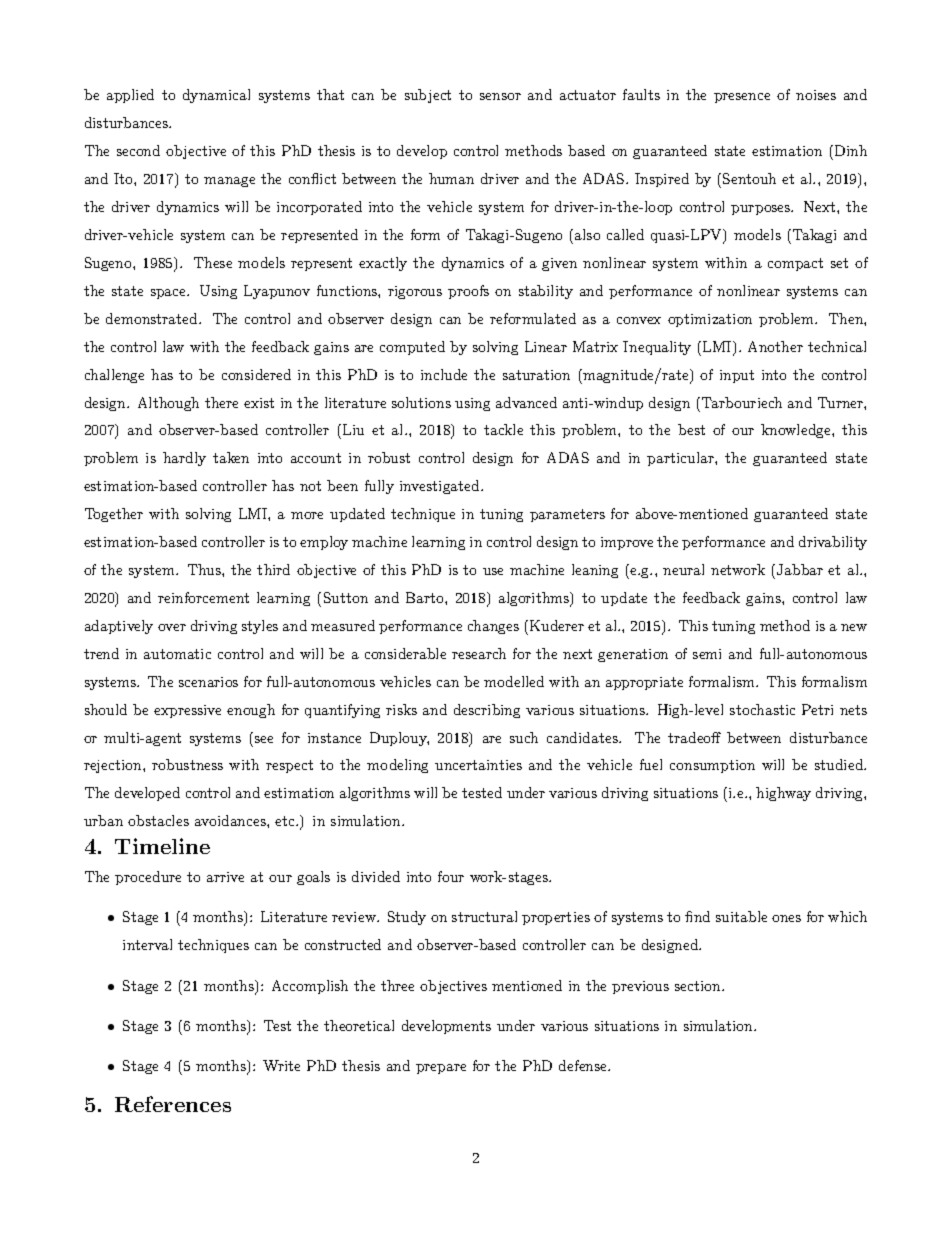 Image resolution: width=952 pixels, height=1233 pixels. What do you see at coordinates (216, 96) in the document?
I see `dynamical` at bounding box center [216, 96].
